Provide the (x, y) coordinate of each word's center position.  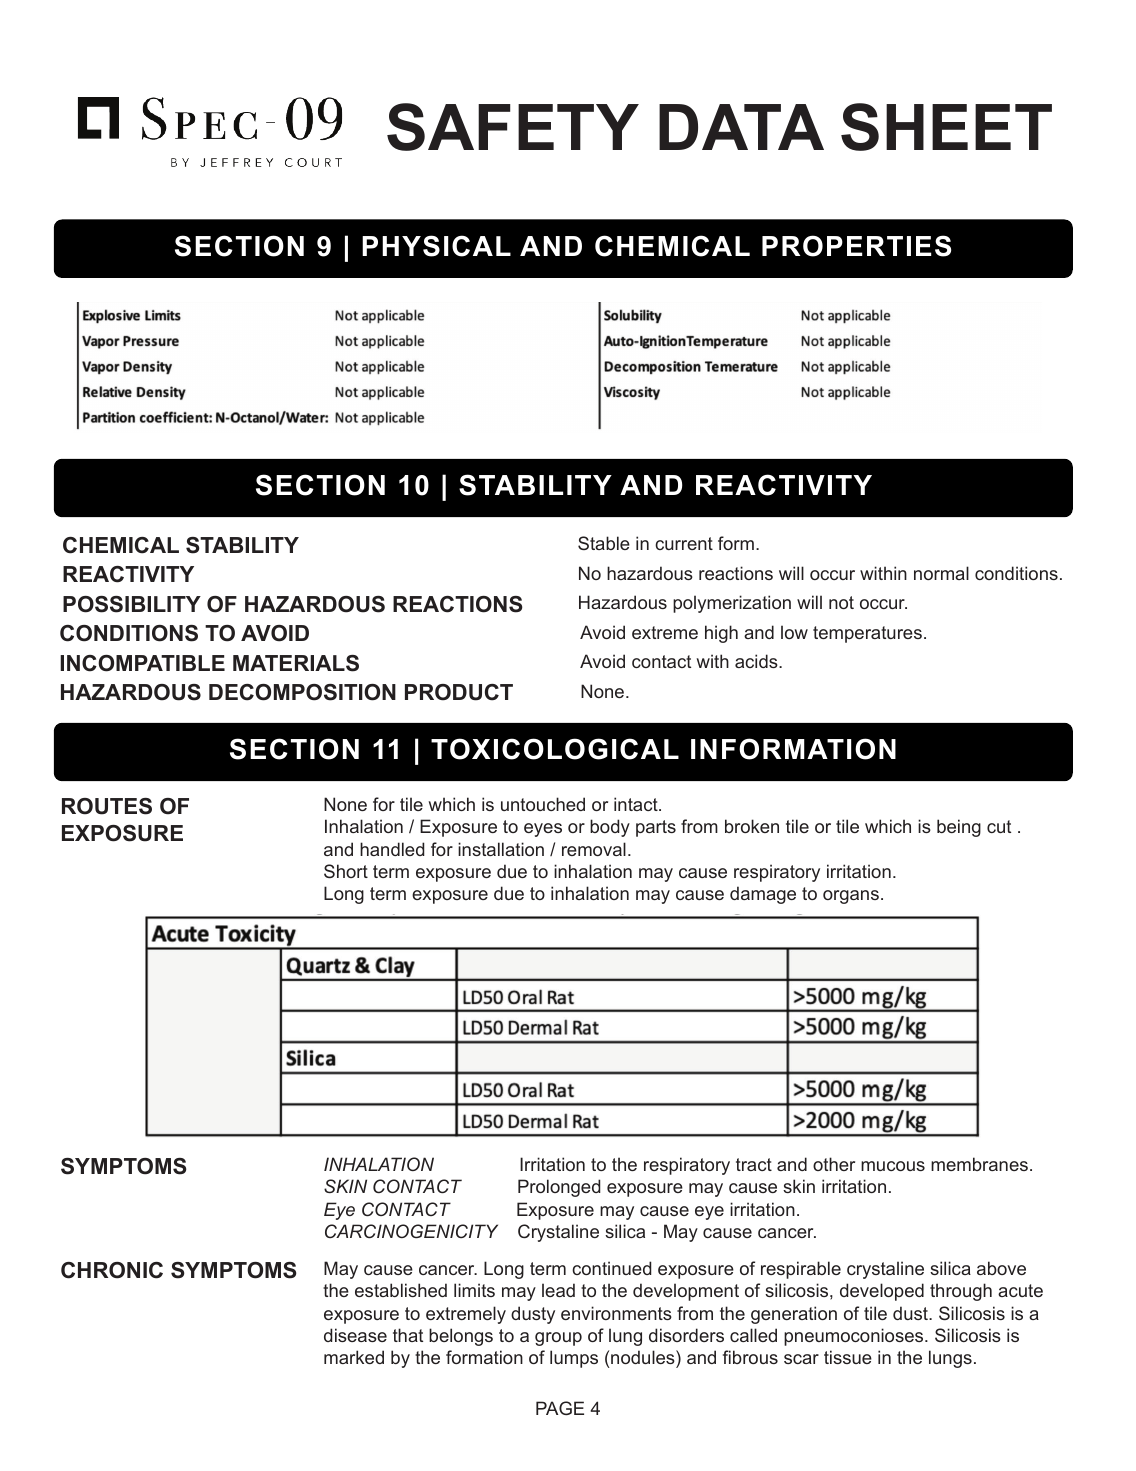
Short (346, 871)
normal (941, 573)
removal (594, 849)
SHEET (946, 127)
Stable (604, 543)
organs (851, 897)
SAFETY (513, 127)
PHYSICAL (436, 246)
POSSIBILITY (132, 604)
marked (354, 1357)
